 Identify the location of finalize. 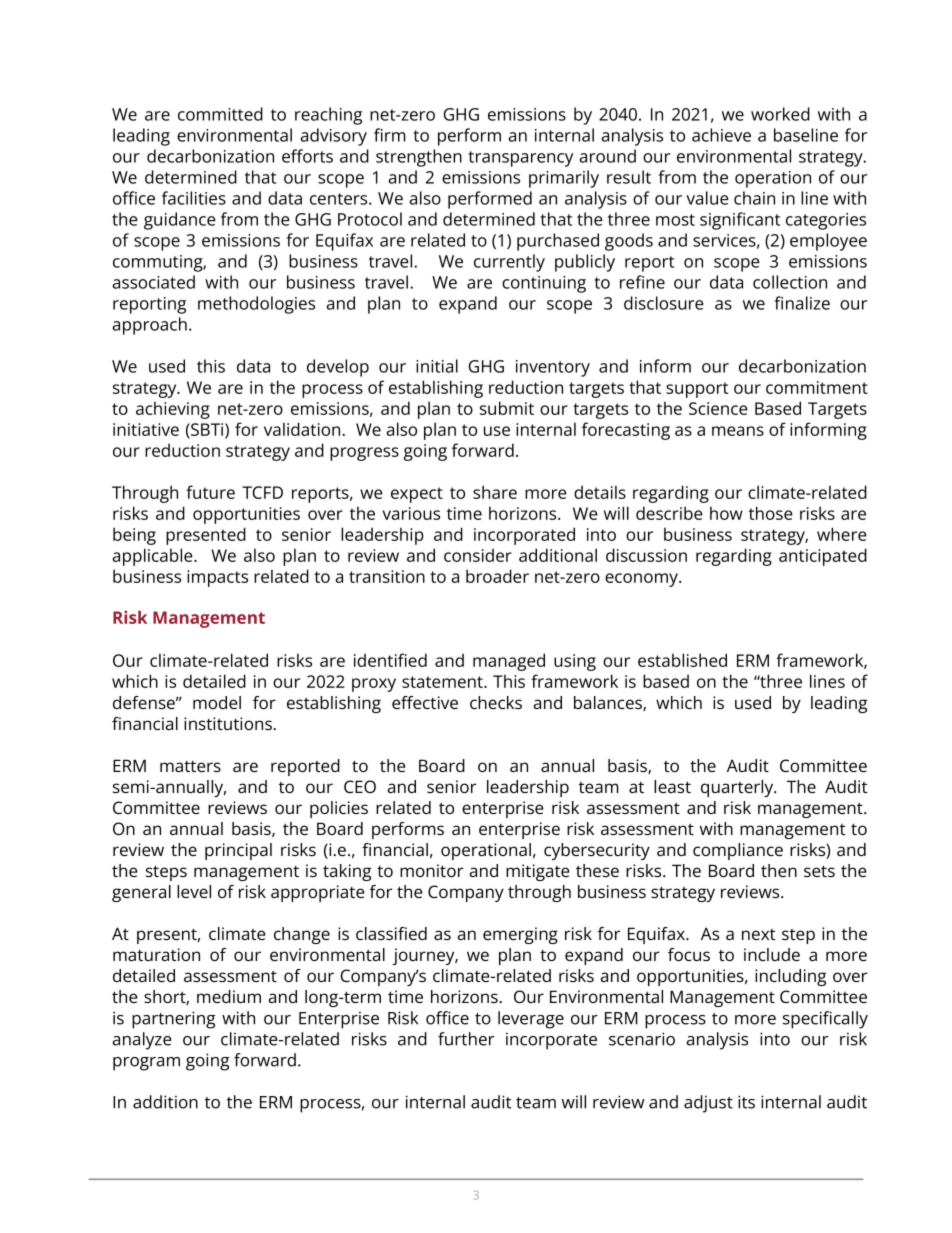
(802, 303).
